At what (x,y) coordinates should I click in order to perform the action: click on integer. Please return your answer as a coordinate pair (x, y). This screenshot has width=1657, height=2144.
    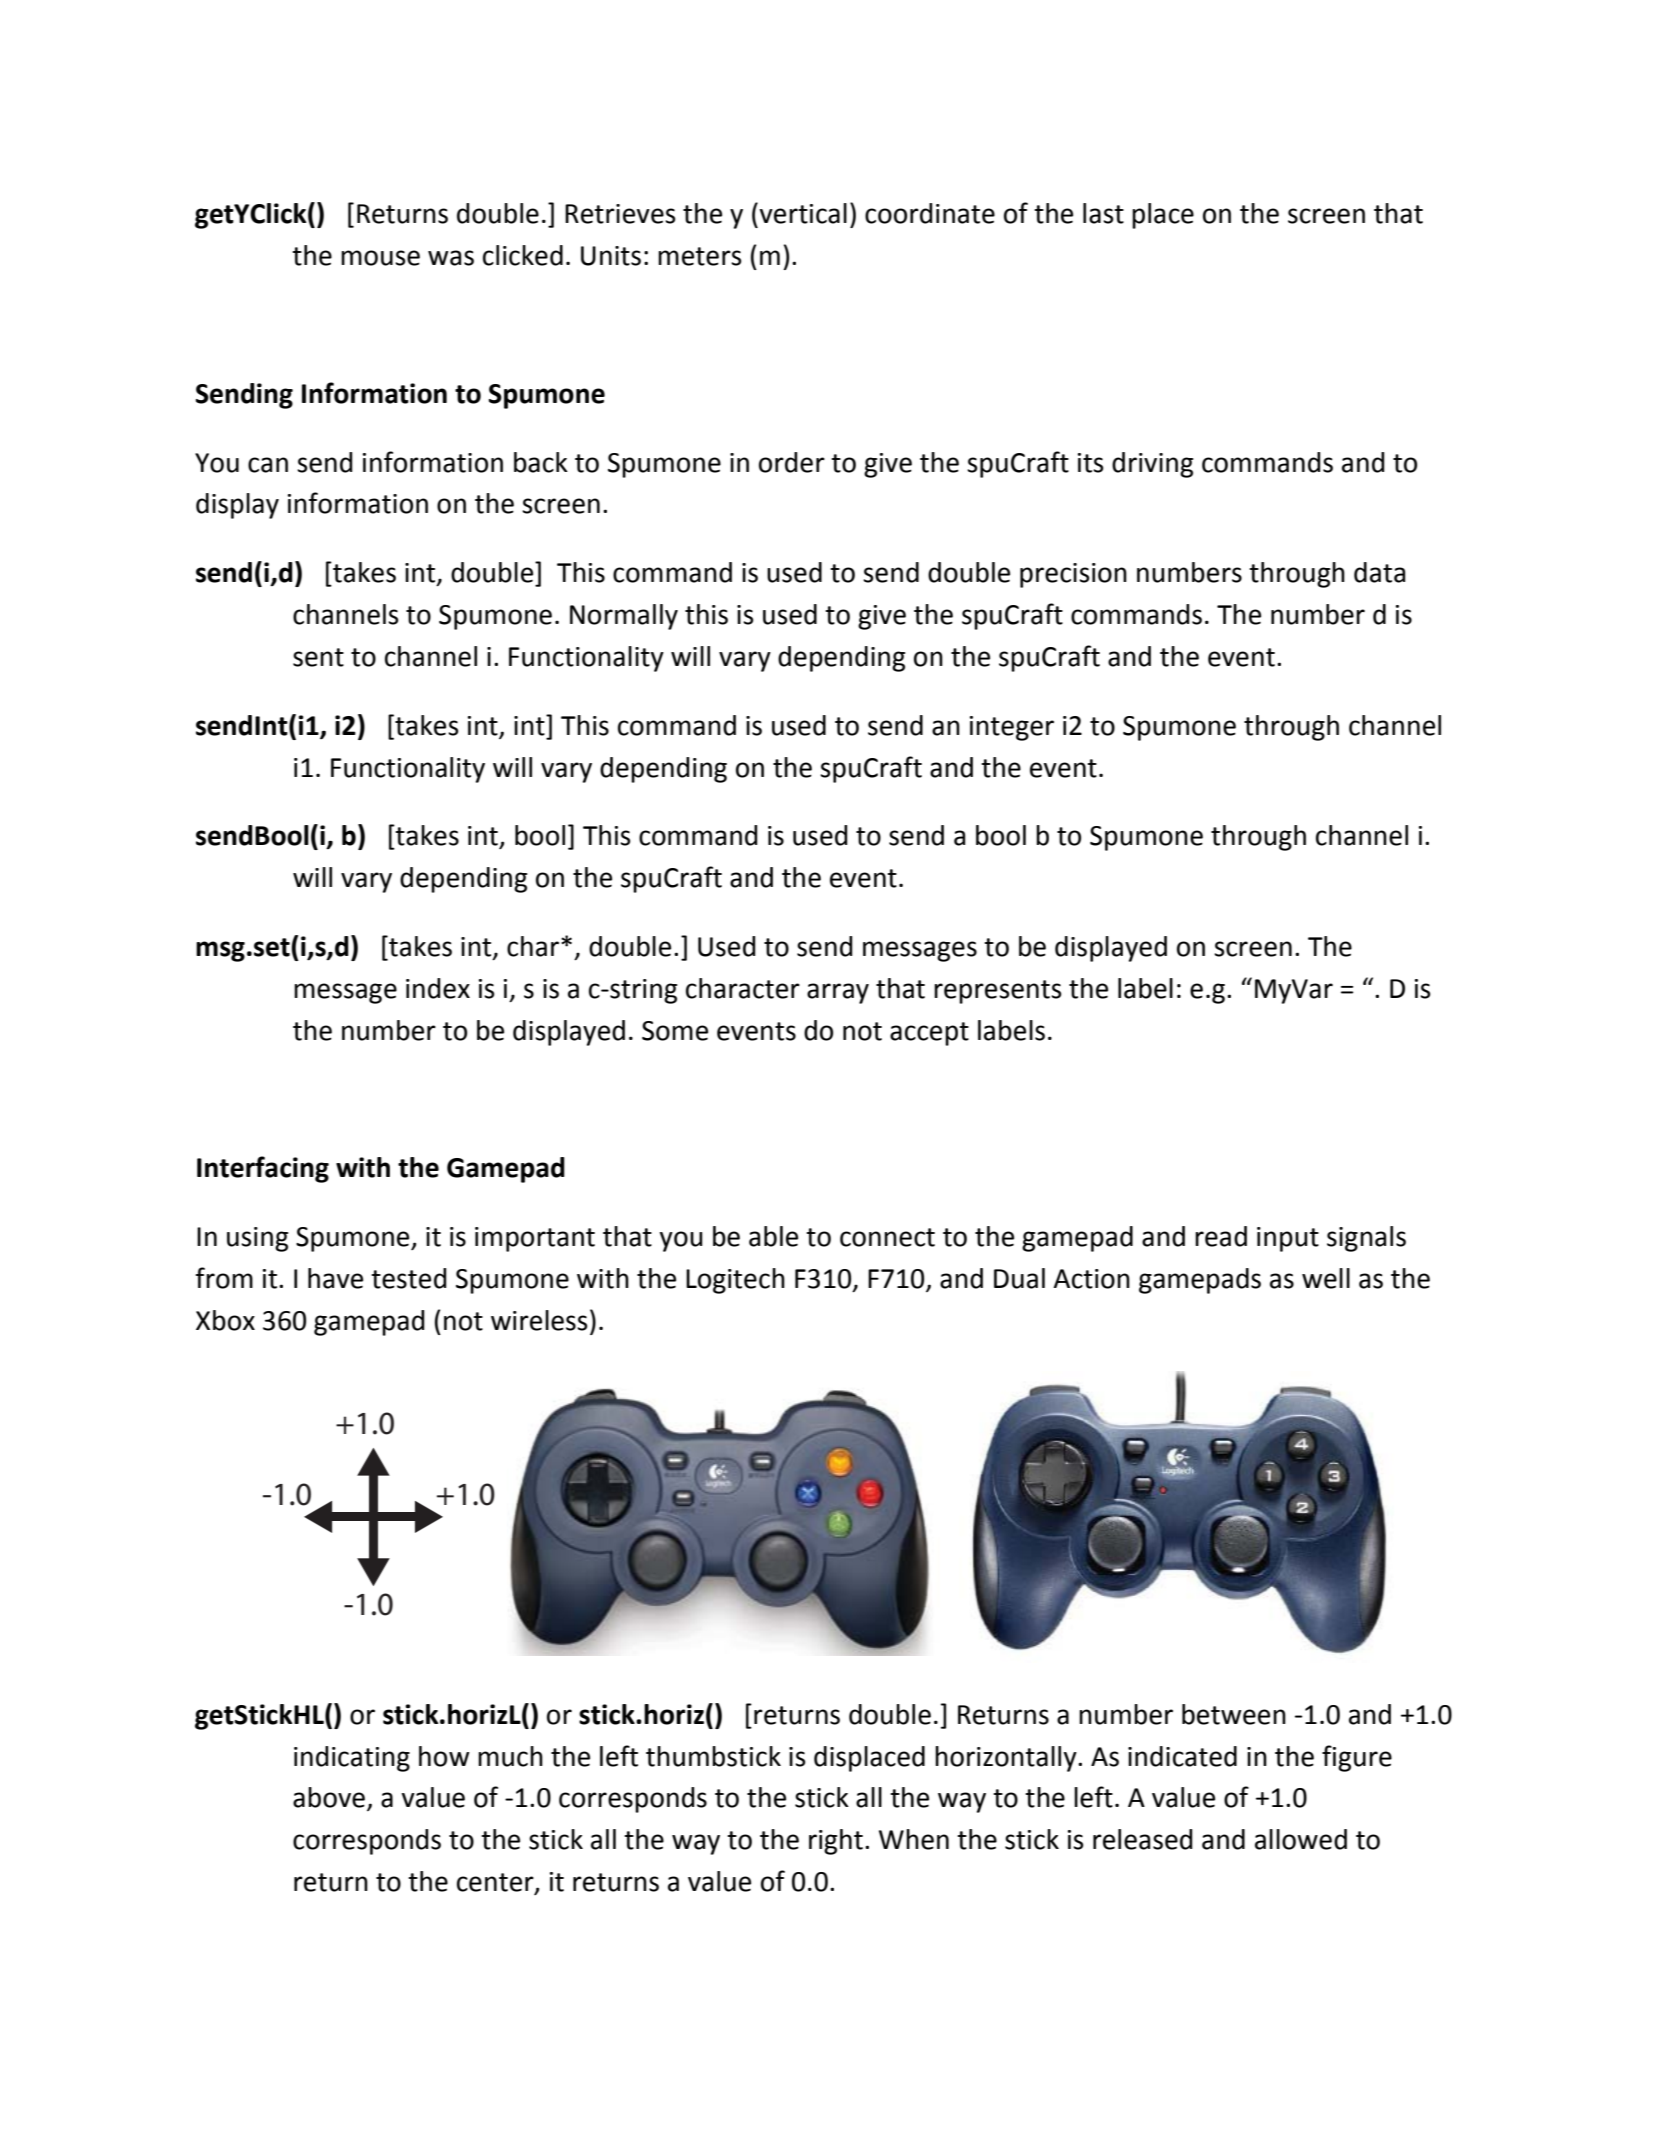
    Looking at the image, I should click on (1012, 728).
